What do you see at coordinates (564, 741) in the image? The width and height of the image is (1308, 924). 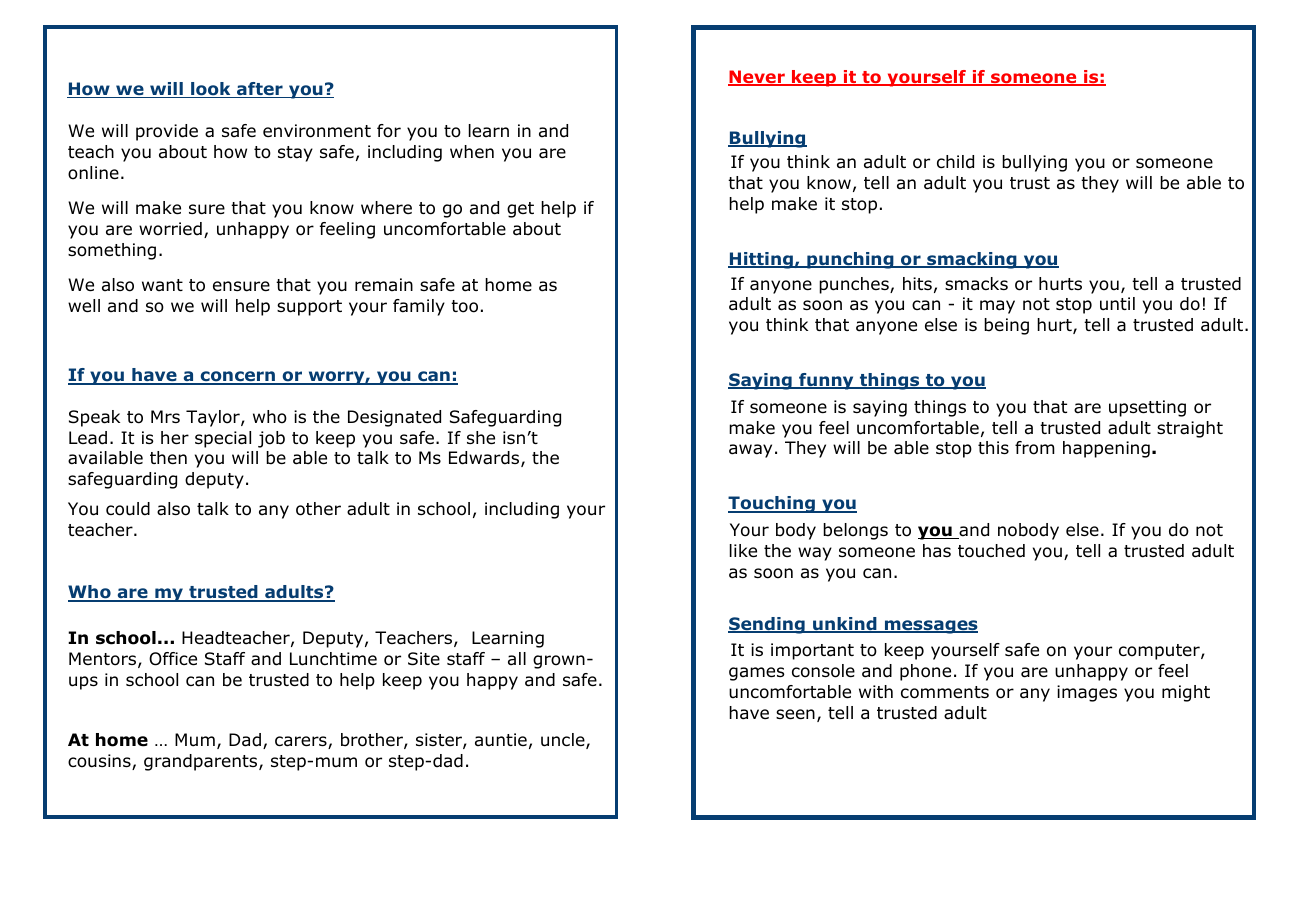 I see `uncle` at bounding box center [564, 741].
